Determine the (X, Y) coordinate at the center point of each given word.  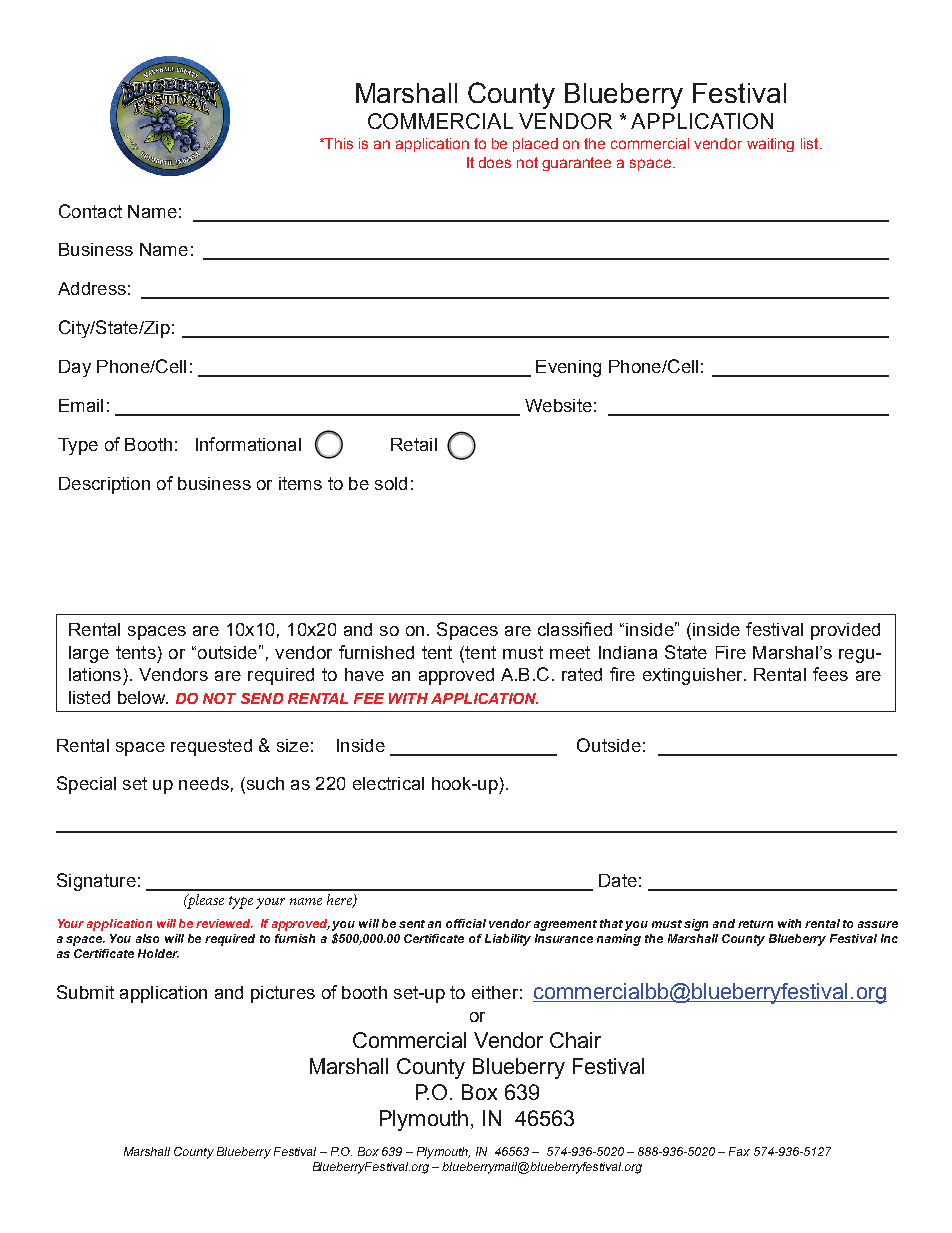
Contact (90, 211)
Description (104, 485)
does (495, 162)
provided (845, 631)
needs (204, 783)
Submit (85, 992)
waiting (770, 145)
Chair (575, 1040)
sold (391, 483)
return (755, 924)
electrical (388, 783)
